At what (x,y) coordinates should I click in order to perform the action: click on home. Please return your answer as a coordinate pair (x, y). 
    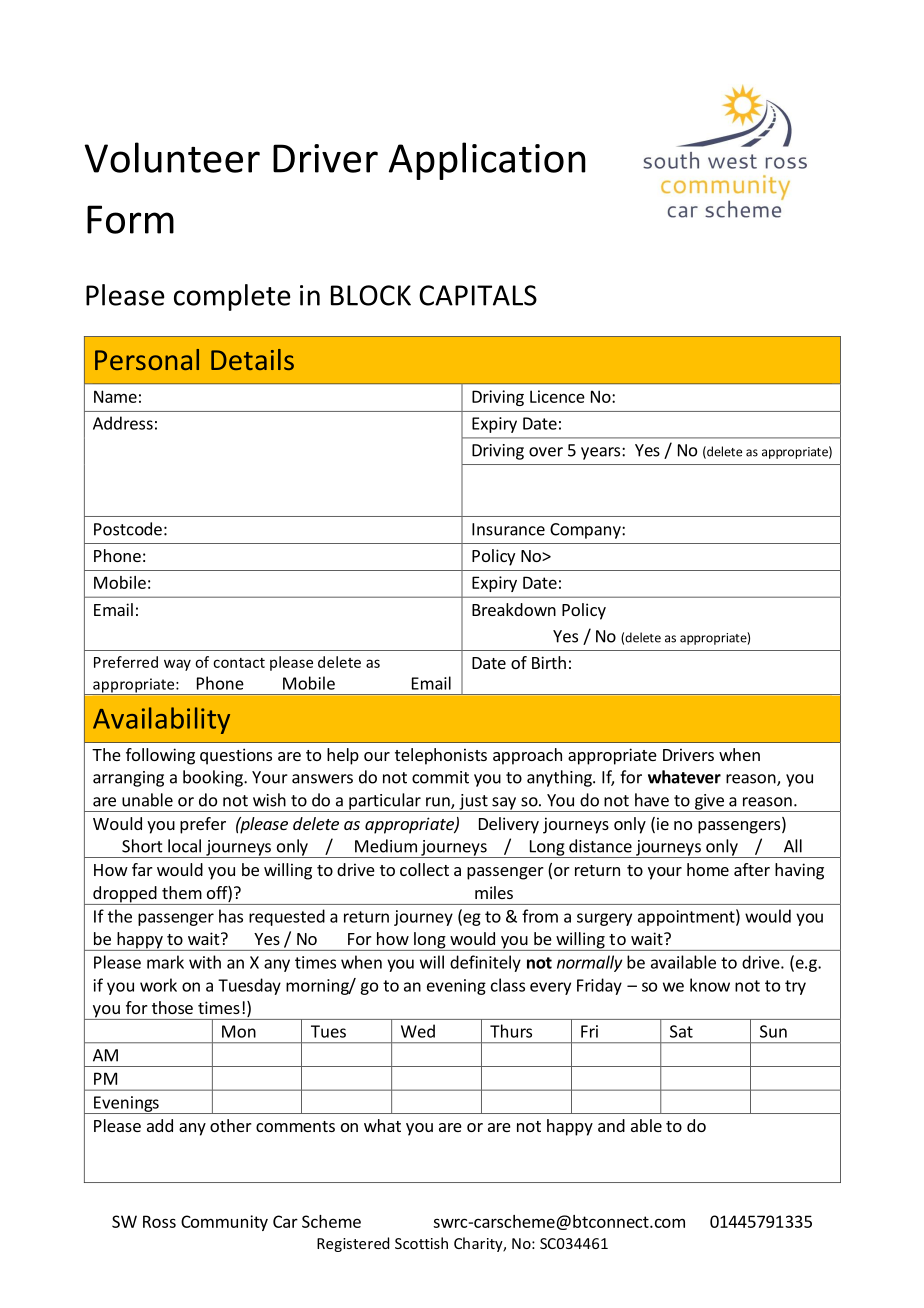
    Looking at the image, I should click on (708, 869).
